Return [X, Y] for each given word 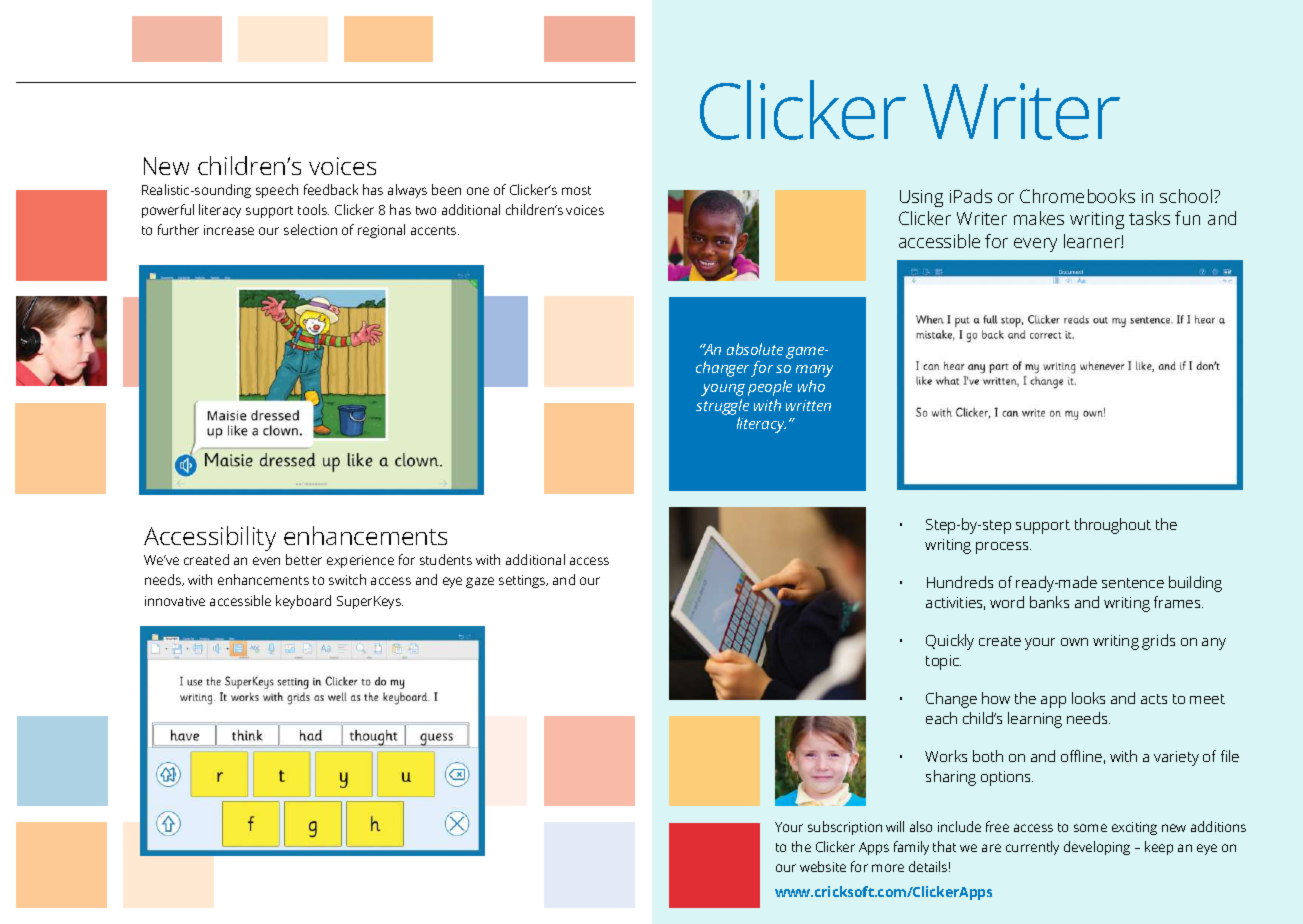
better [304, 559]
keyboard [303, 602]
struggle [722, 407]
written [808, 405]
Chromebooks [1077, 196]
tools [313, 209]
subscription [845, 828]
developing [1097, 848]
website [823, 866]
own [1074, 642]
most [576, 190]
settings [523, 581]
